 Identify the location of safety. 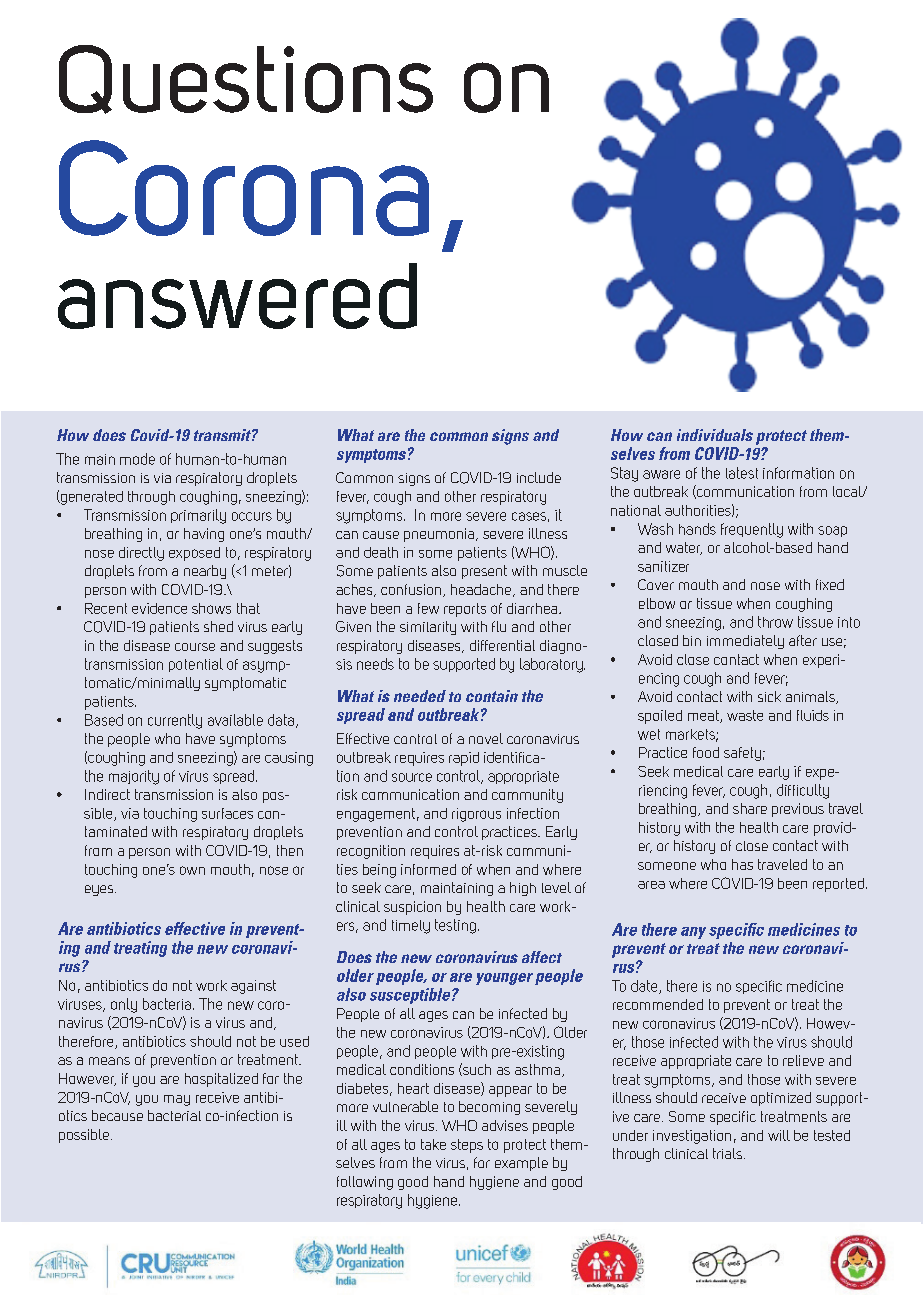
(742, 754).
